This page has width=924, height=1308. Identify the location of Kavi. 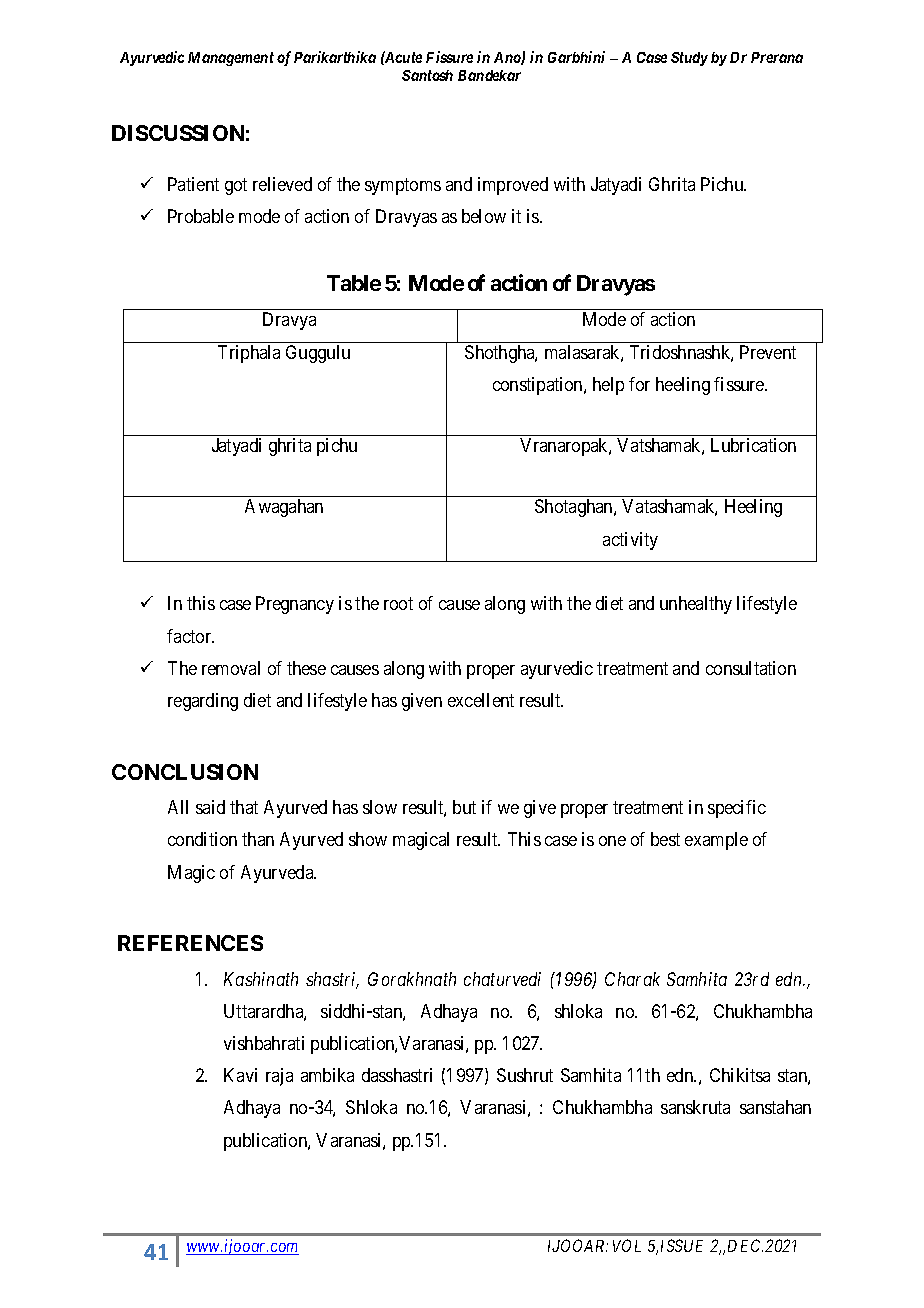
(240, 1075).
